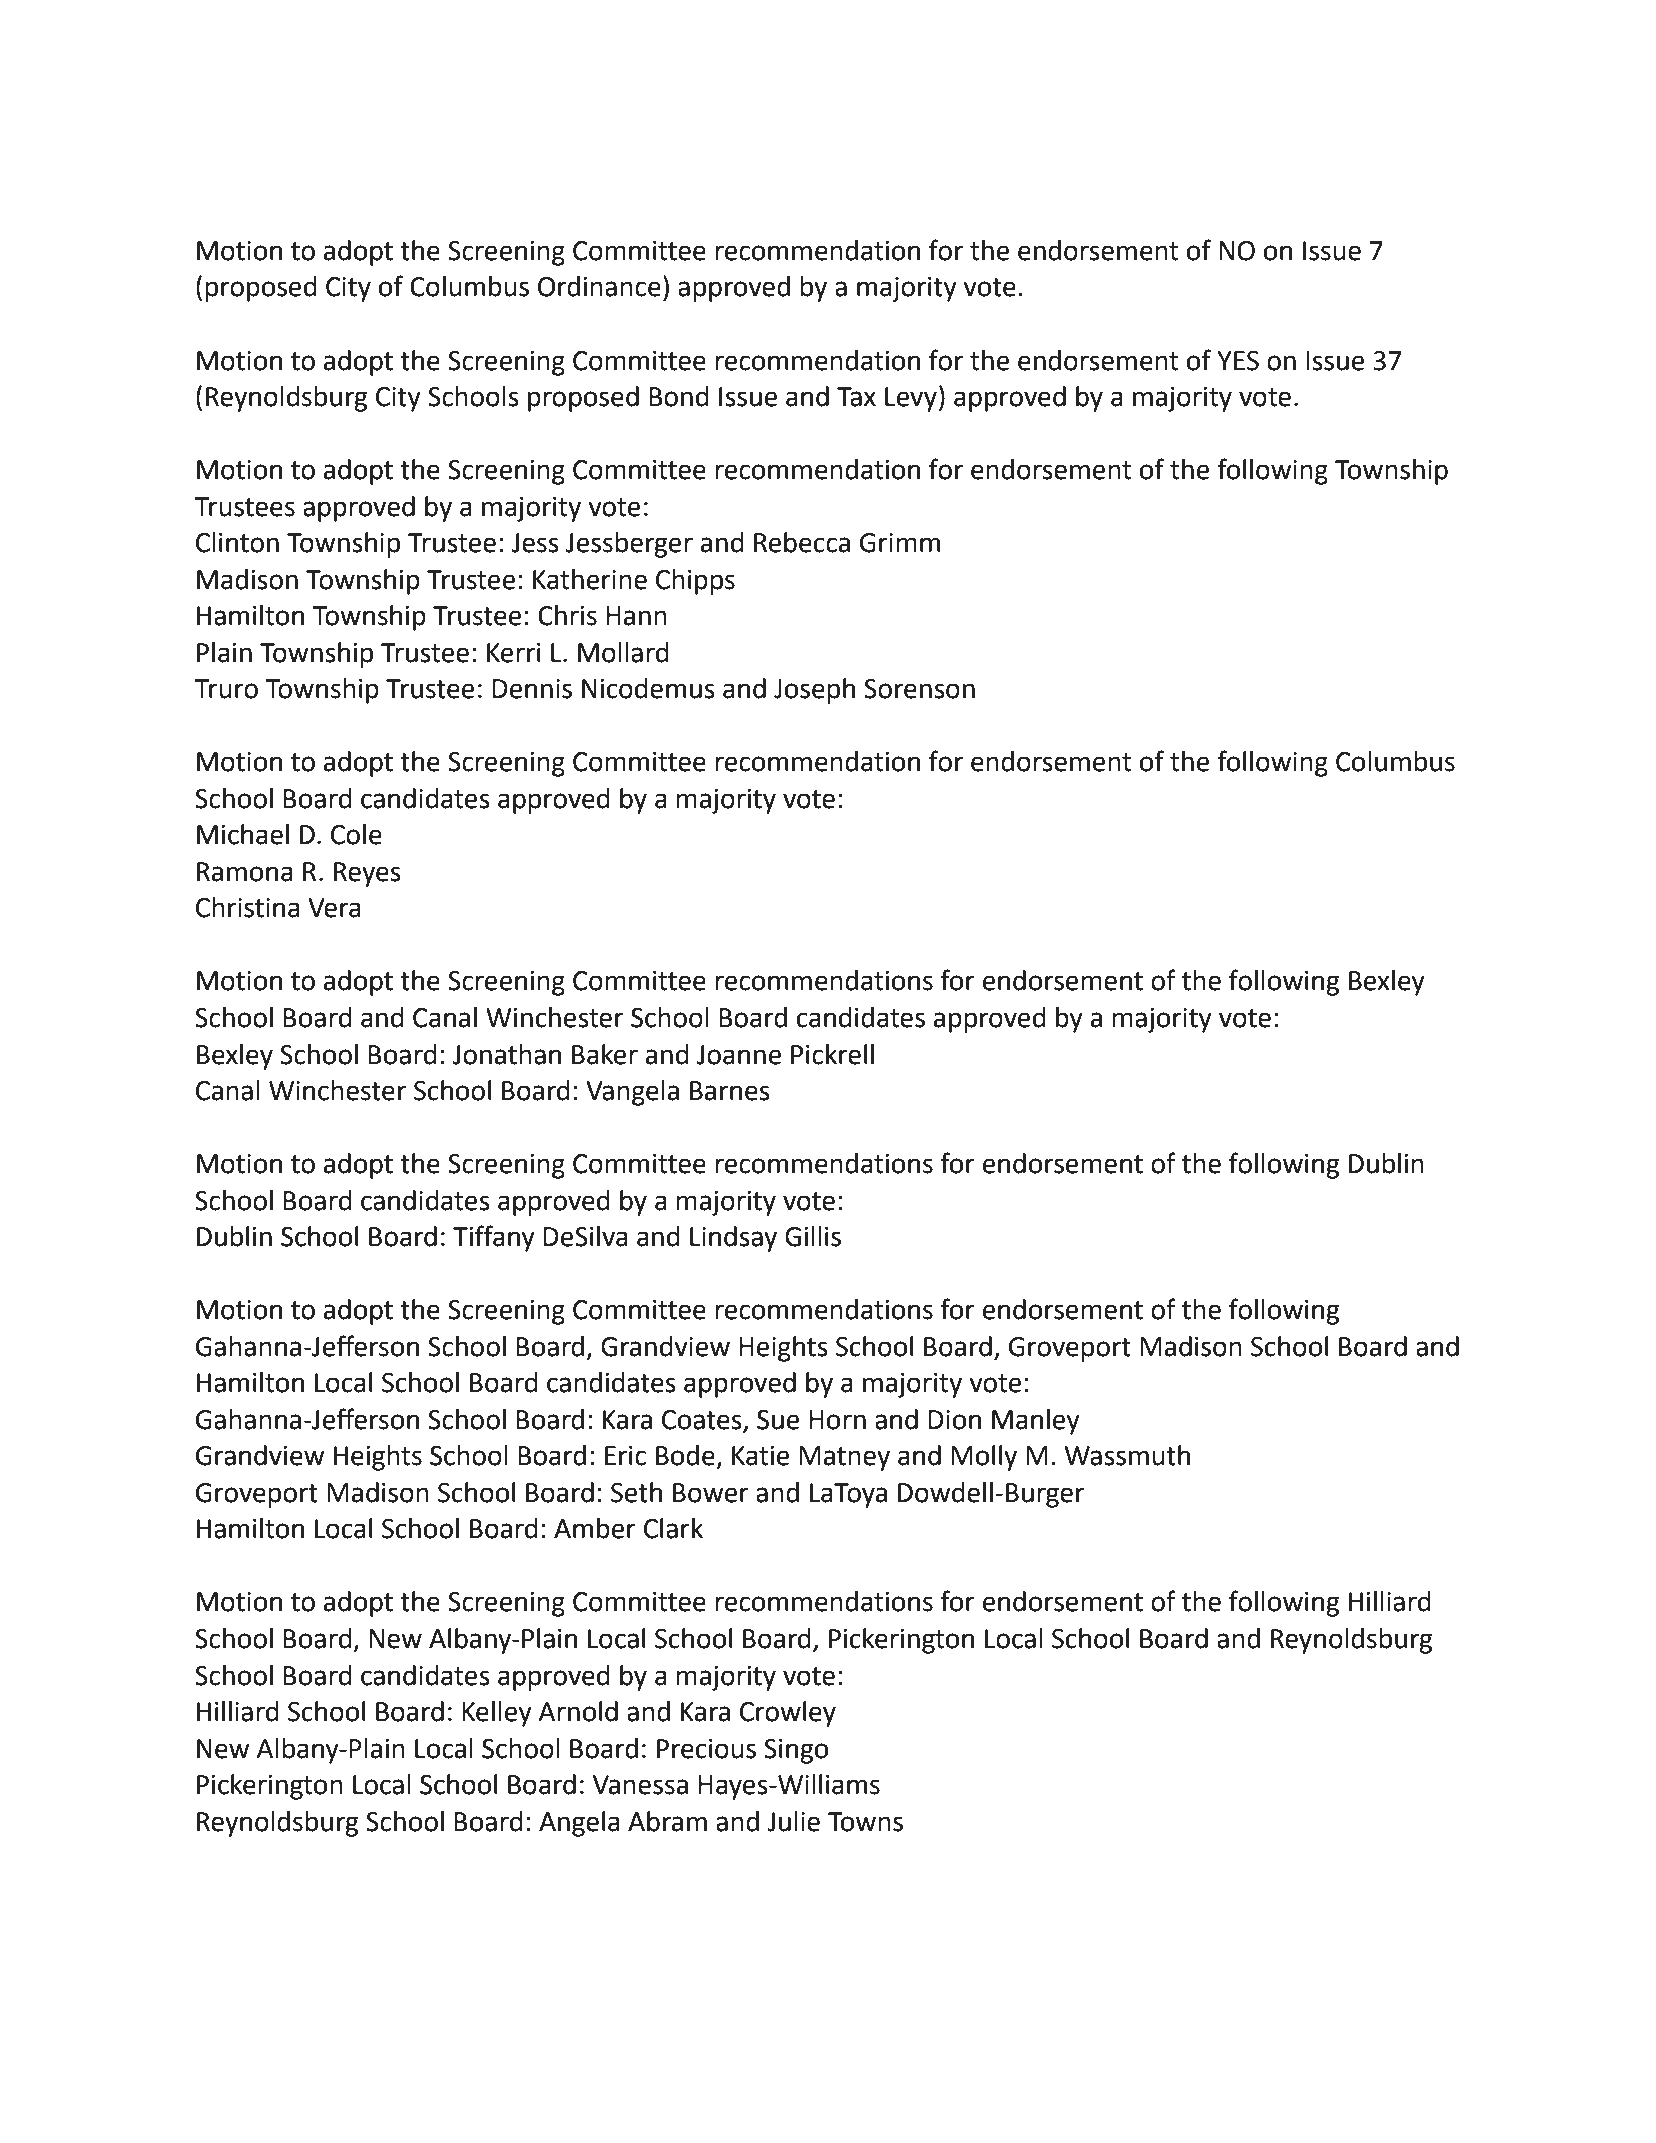 This screenshot has width=1656, height=2143. I want to click on Ordinance, so click(599, 286).
